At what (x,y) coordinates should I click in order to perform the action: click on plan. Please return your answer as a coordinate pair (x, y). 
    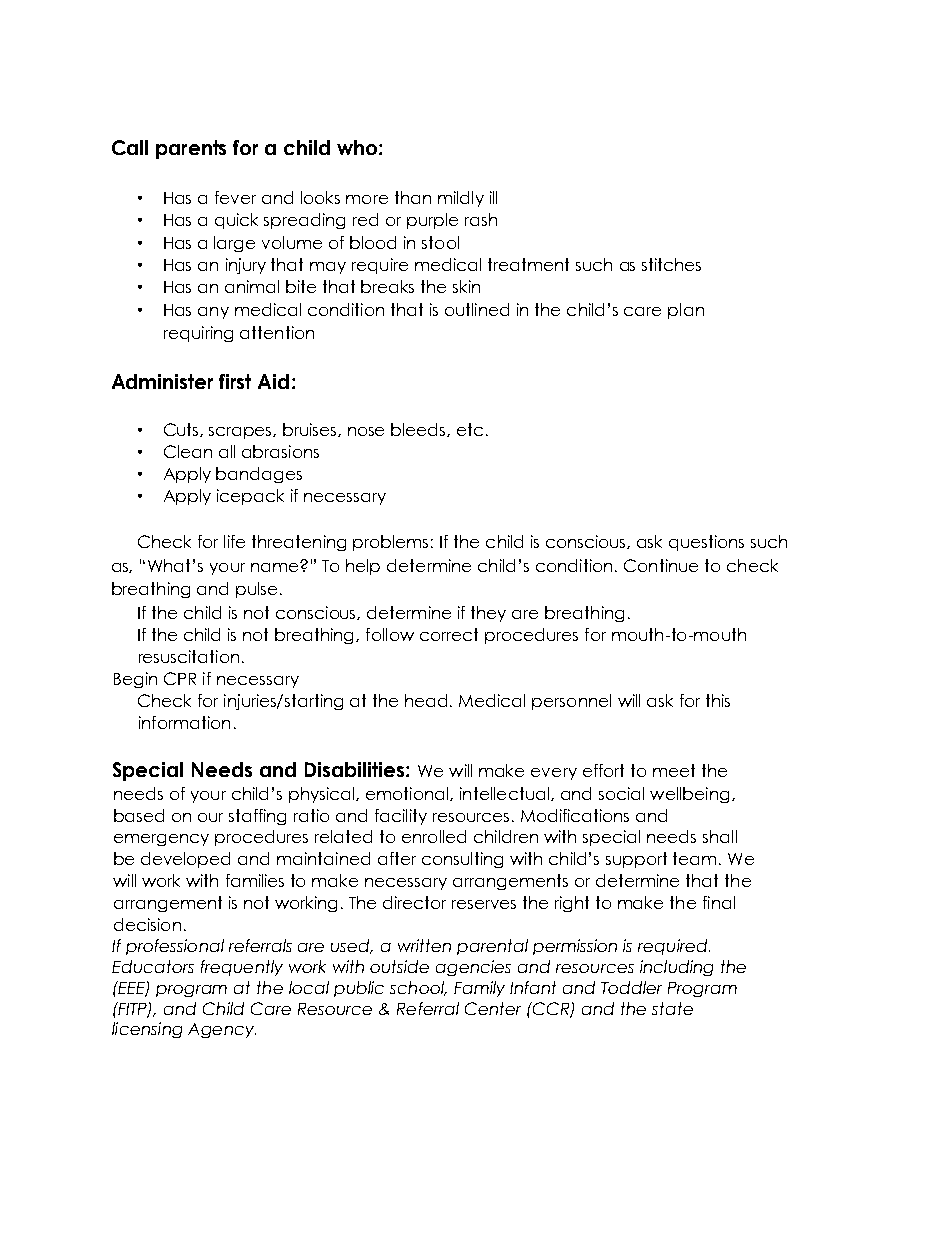
    Looking at the image, I should click on (686, 311).
